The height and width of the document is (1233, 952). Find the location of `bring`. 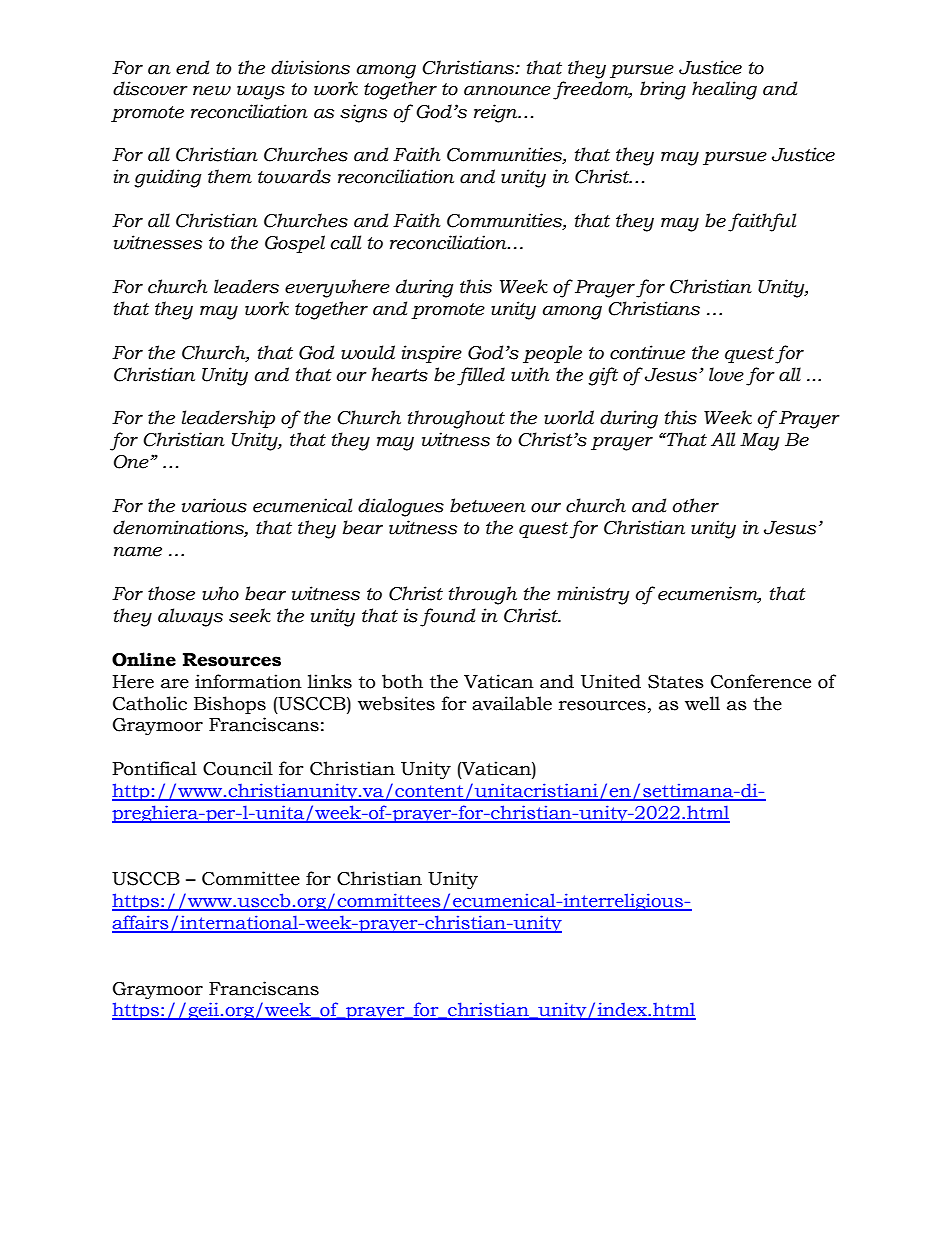

bring is located at coordinates (663, 90).
